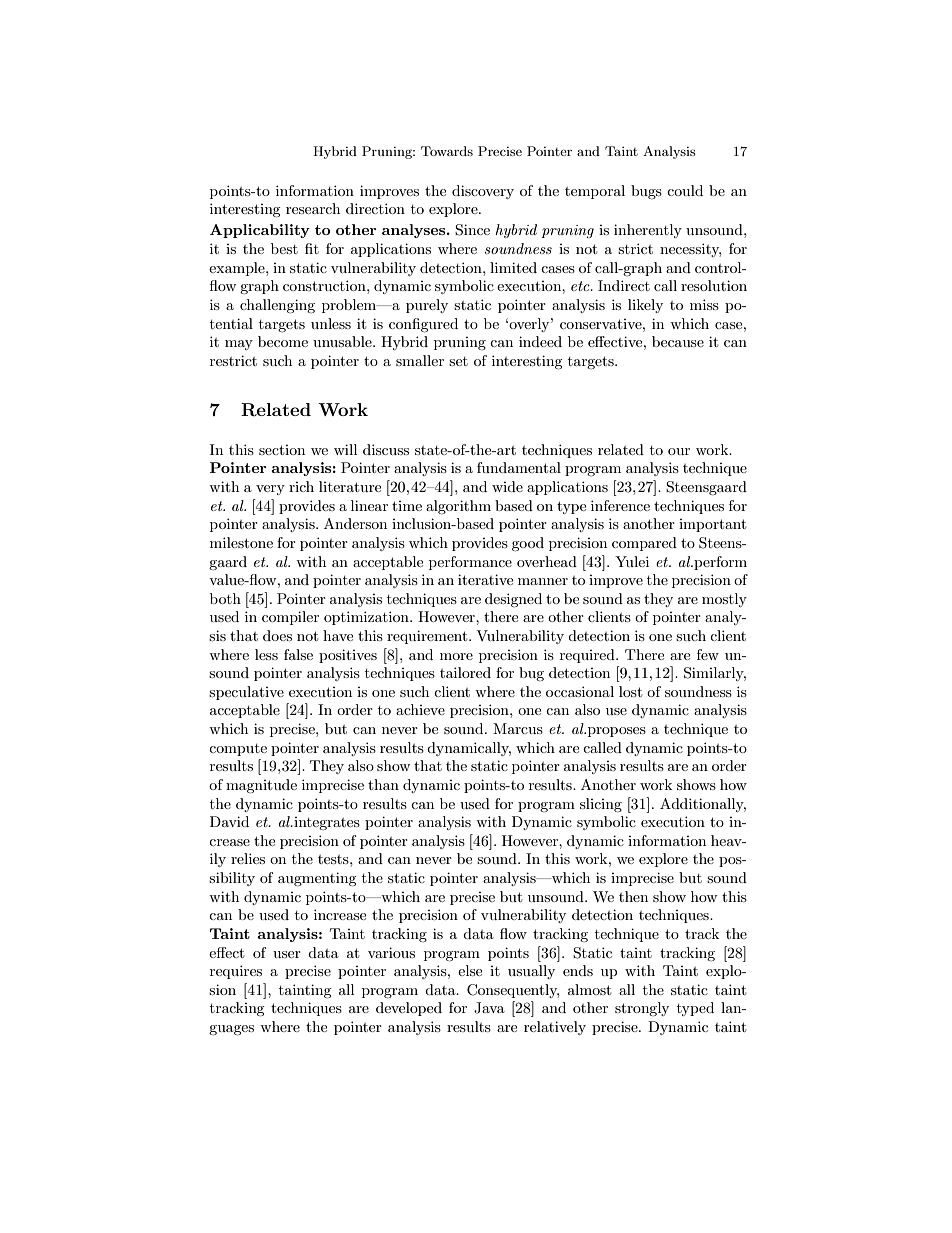 The width and height of the page is (952, 1233). What do you see at coordinates (290, 618) in the page?
I see `compiler` at bounding box center [290, 618].
